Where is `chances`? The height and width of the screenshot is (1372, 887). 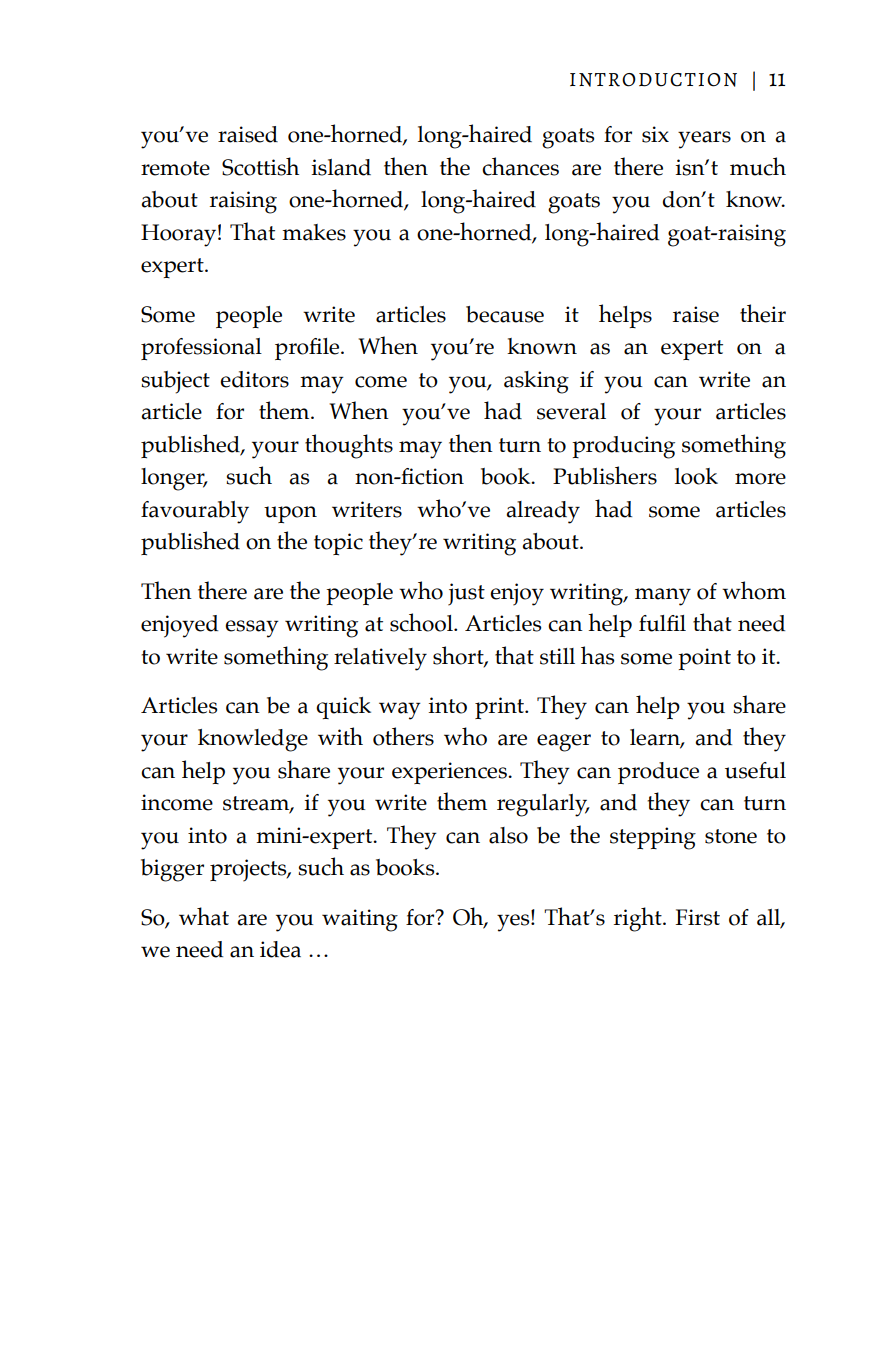 chances is located at coordinates (520, 166).
